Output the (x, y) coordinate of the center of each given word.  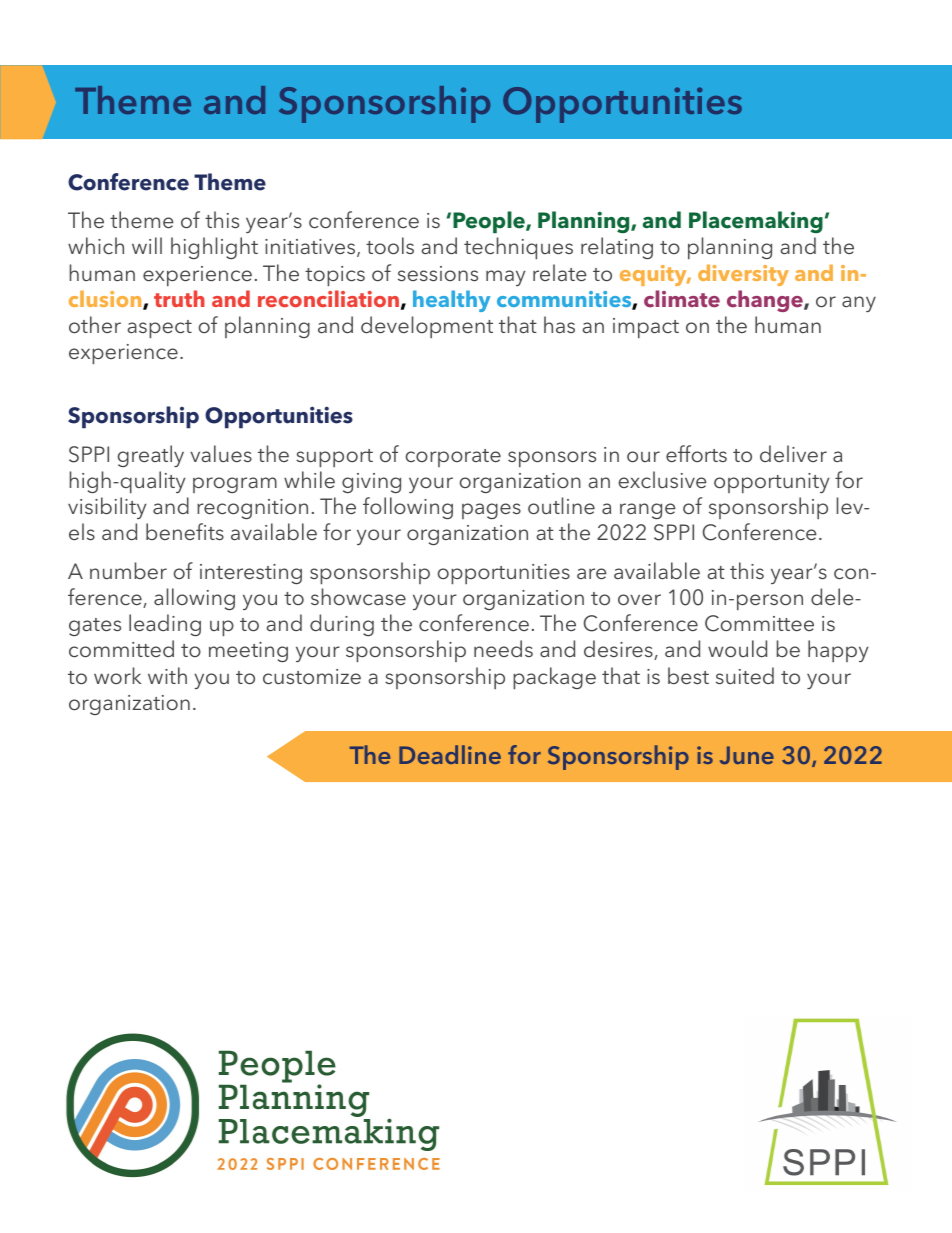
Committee (759, 623)
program (235, 485)
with (167, 675)
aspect (159, 329)
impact (646, 328)
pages (491, 511)
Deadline (450, 754)
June (747, 755)
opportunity (772, 483)
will (147, 245)
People (490, 222)
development (427, 327)
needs (503, 648)
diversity (743, 275)
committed (121, 648)
